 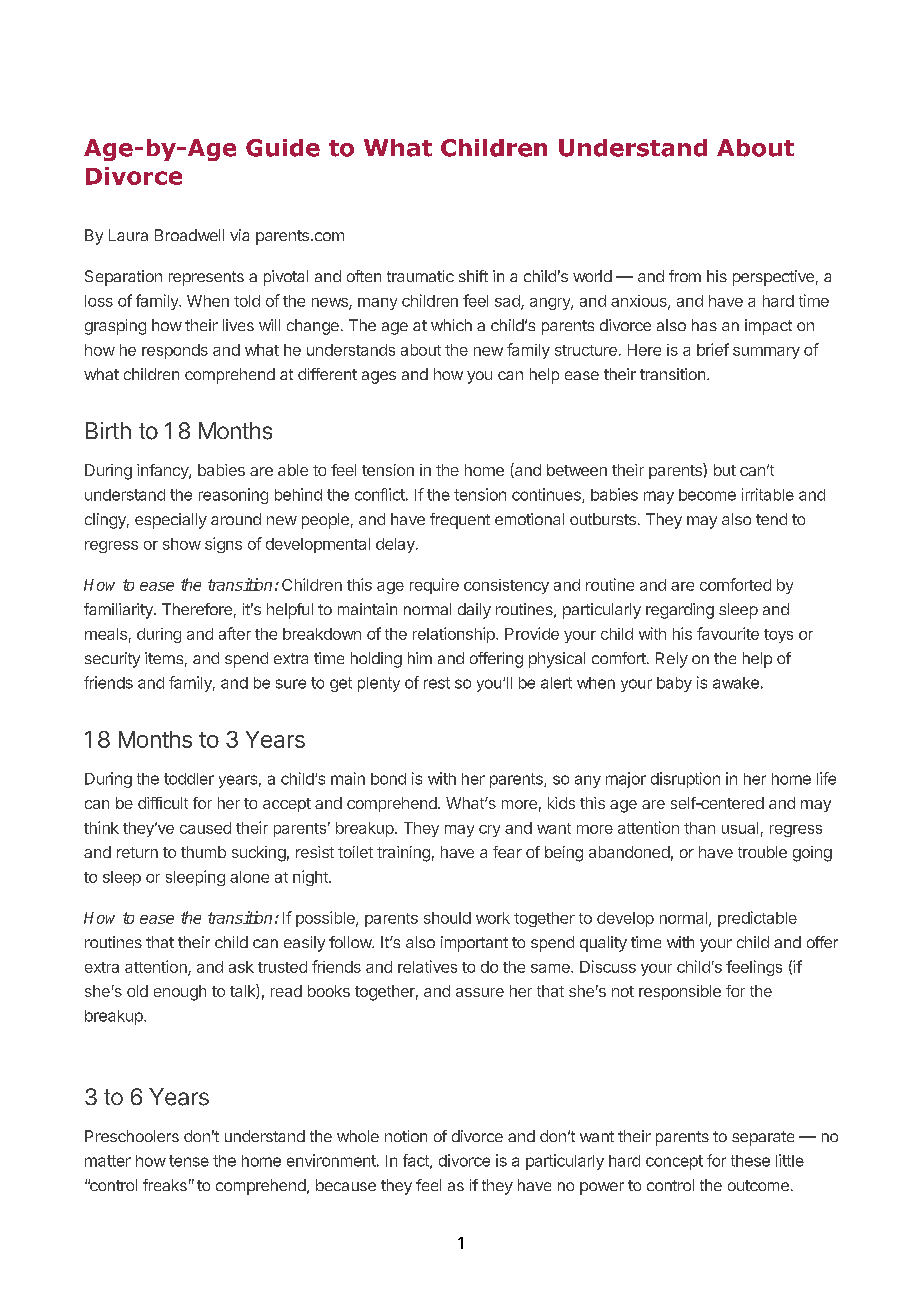 What do you see at coordinates (447, 918) in the page?
I see `should` at bounding box center [447, 918].
